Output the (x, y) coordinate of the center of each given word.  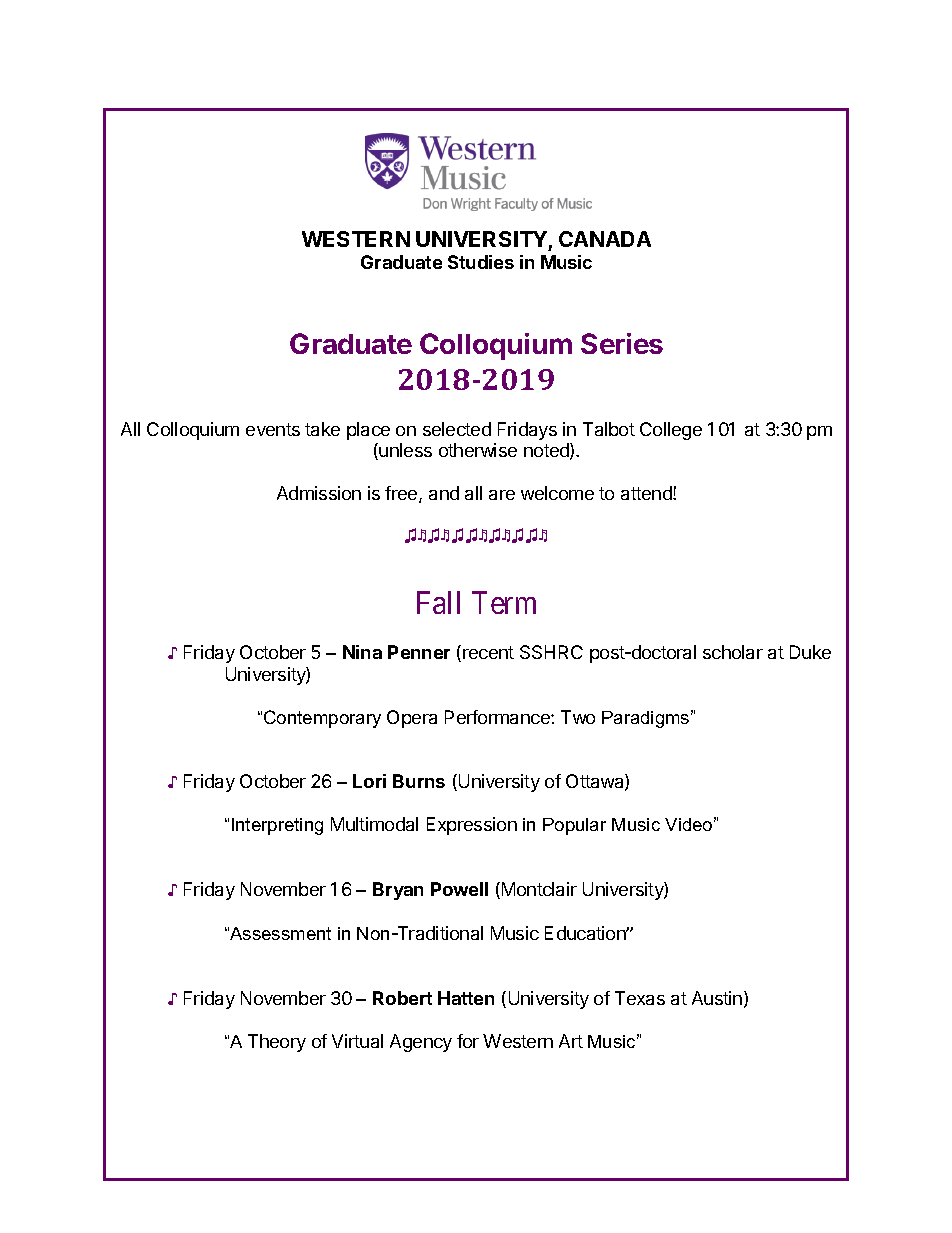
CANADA (605, 239)
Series (622, 343)
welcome (557, 493)
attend (647, 493)
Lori (369, 781)
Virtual (357, 1041)
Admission (319, 493)
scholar (733, 652)
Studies (481, 262)
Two (578, 717)
